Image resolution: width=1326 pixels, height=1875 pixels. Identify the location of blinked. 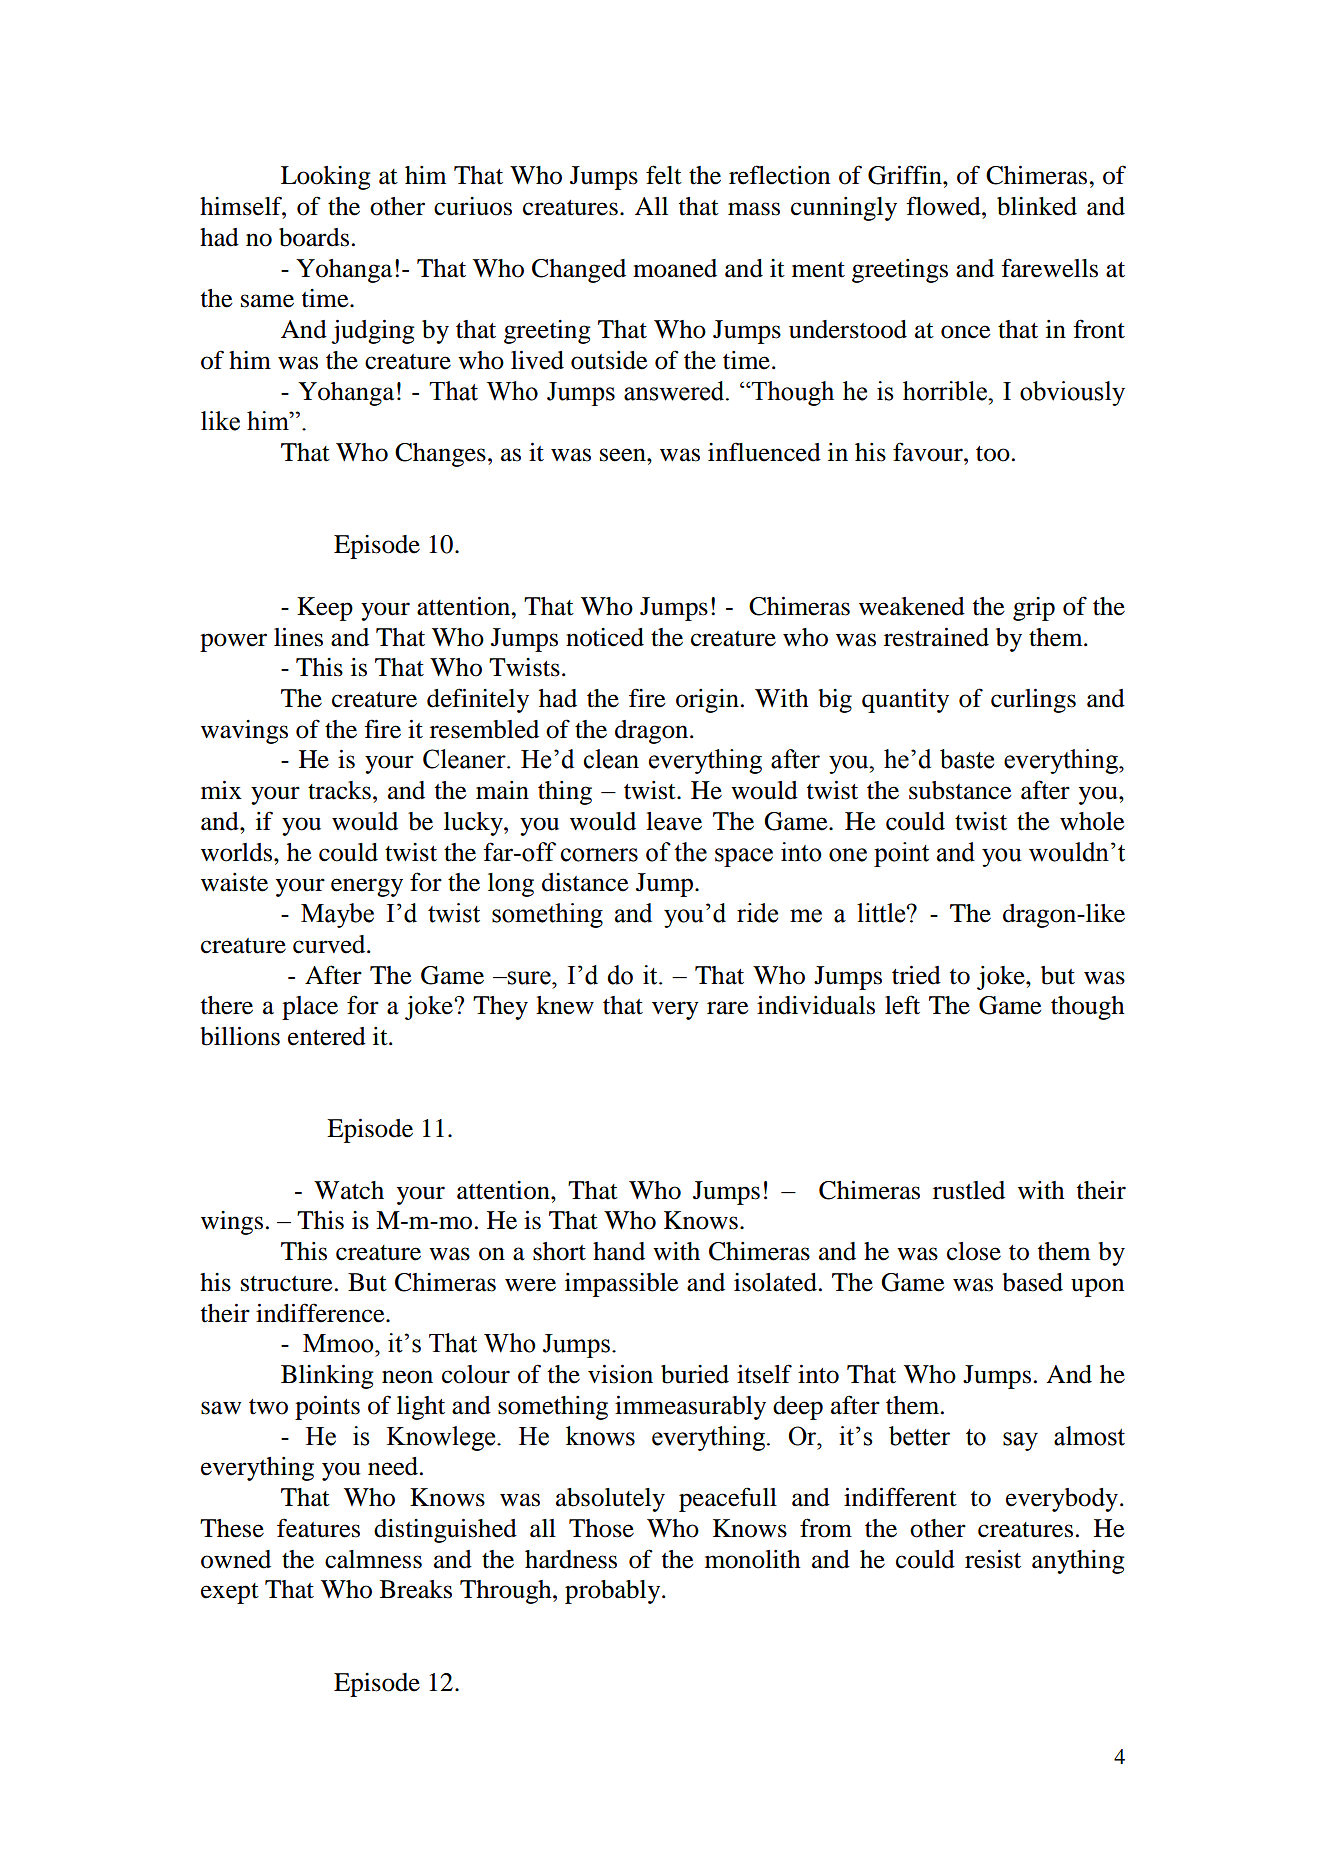
(1037, 206).
